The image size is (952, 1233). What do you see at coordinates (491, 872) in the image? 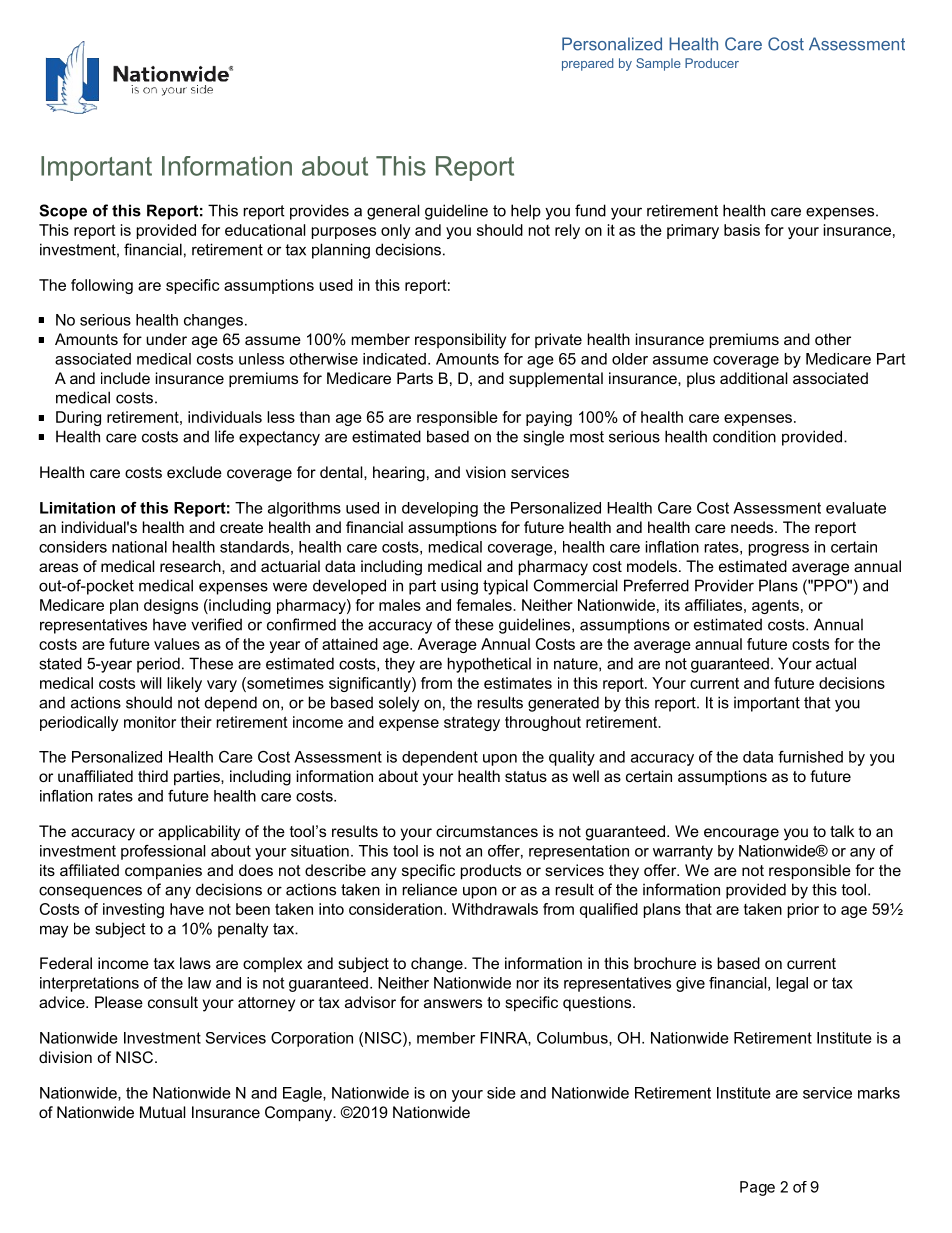
I see `products` at bounding box center [491, 872].
